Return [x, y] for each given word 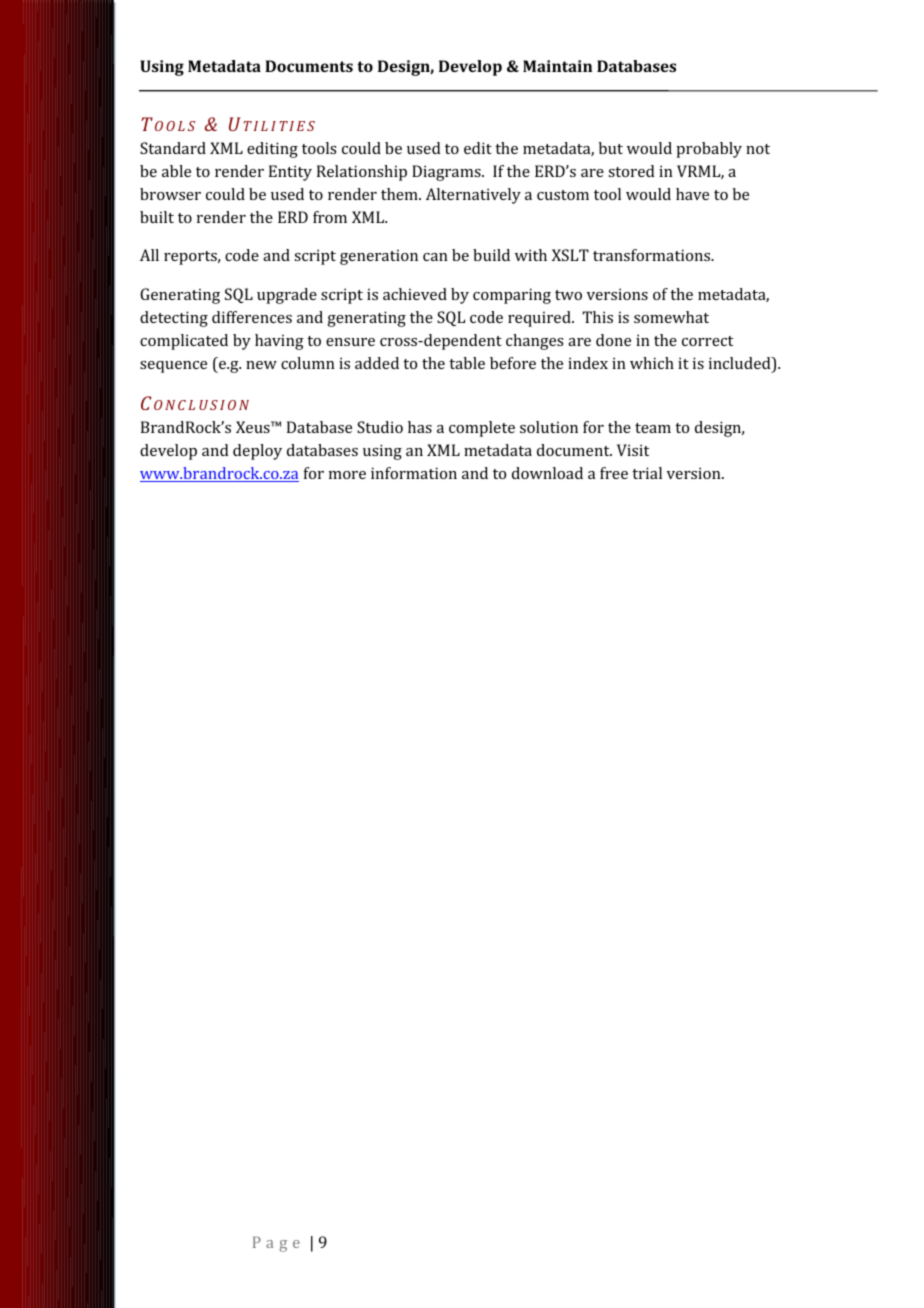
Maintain [557, 66]
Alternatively [473, 196]
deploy [257, 452]
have [692, 194]
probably [709, 150]
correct [707, 341]
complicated [184, 342]
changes [534, 342]
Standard [173, 148]
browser [170, 194]
